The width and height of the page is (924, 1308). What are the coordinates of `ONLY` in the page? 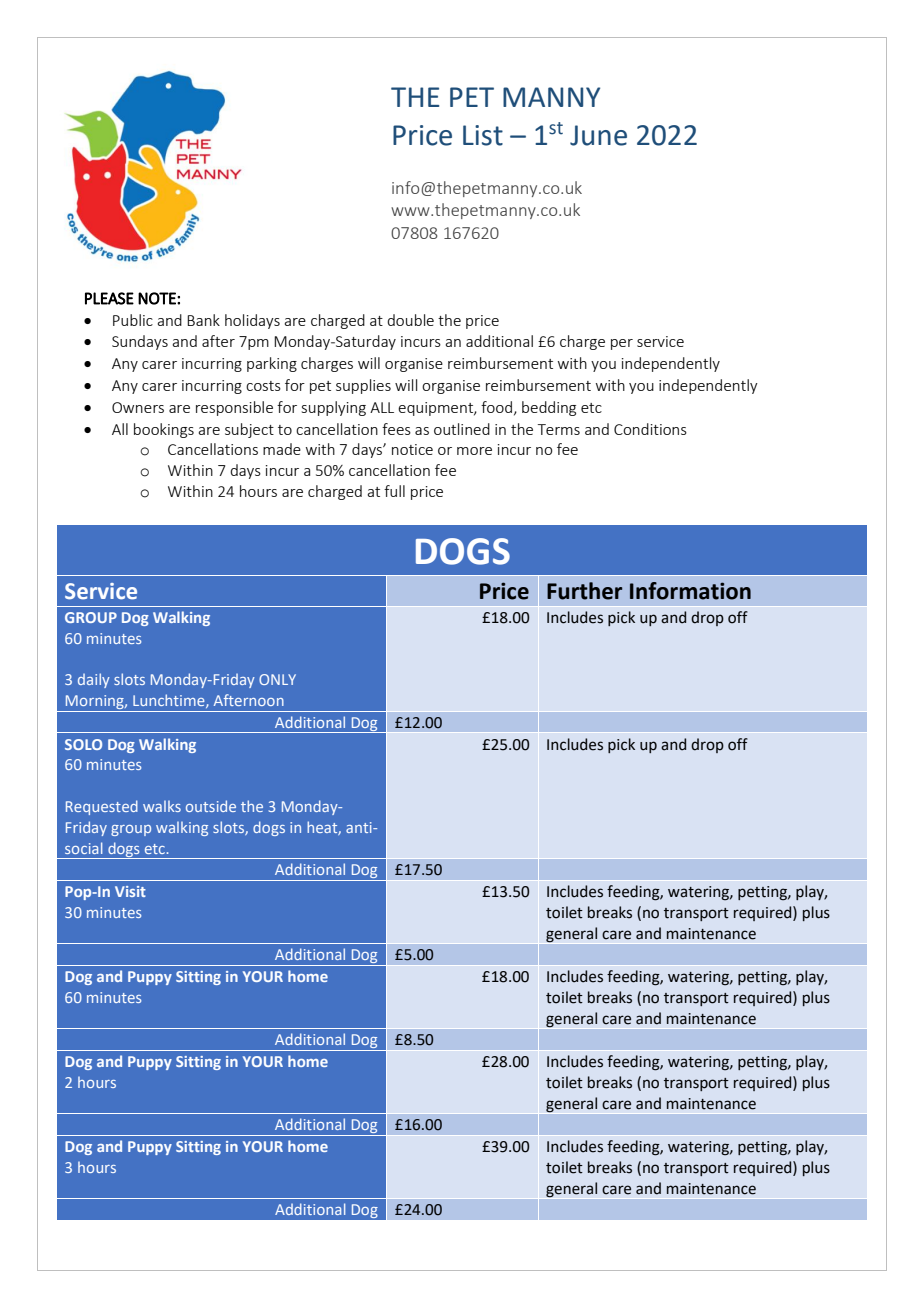 It's located at (277, 679).
